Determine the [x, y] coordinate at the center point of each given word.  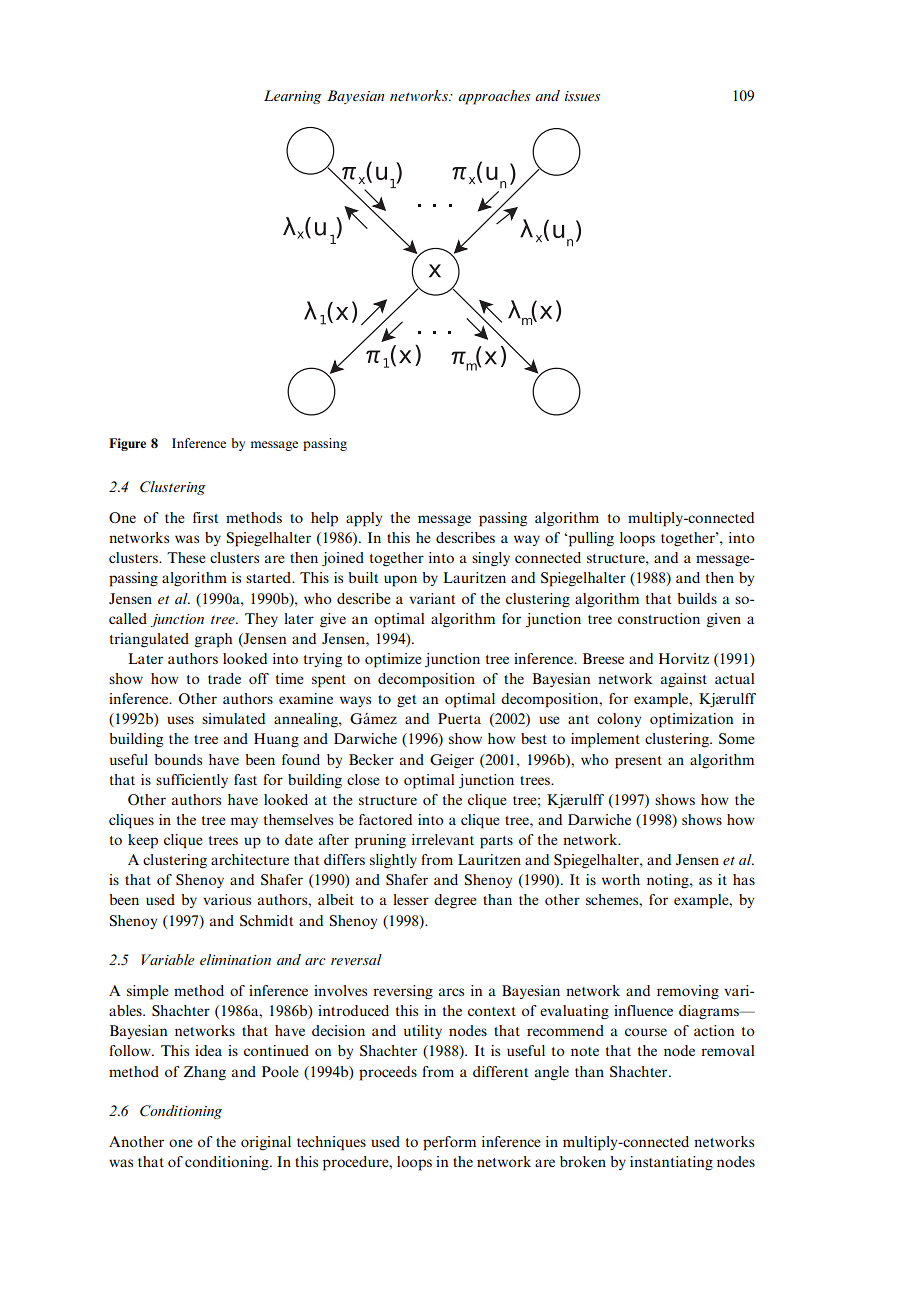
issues [582, 96]
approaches [494, 97]
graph [213, 640]
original [266, 1143]
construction [659, 618]
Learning [293, 97]
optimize [393, 660]
